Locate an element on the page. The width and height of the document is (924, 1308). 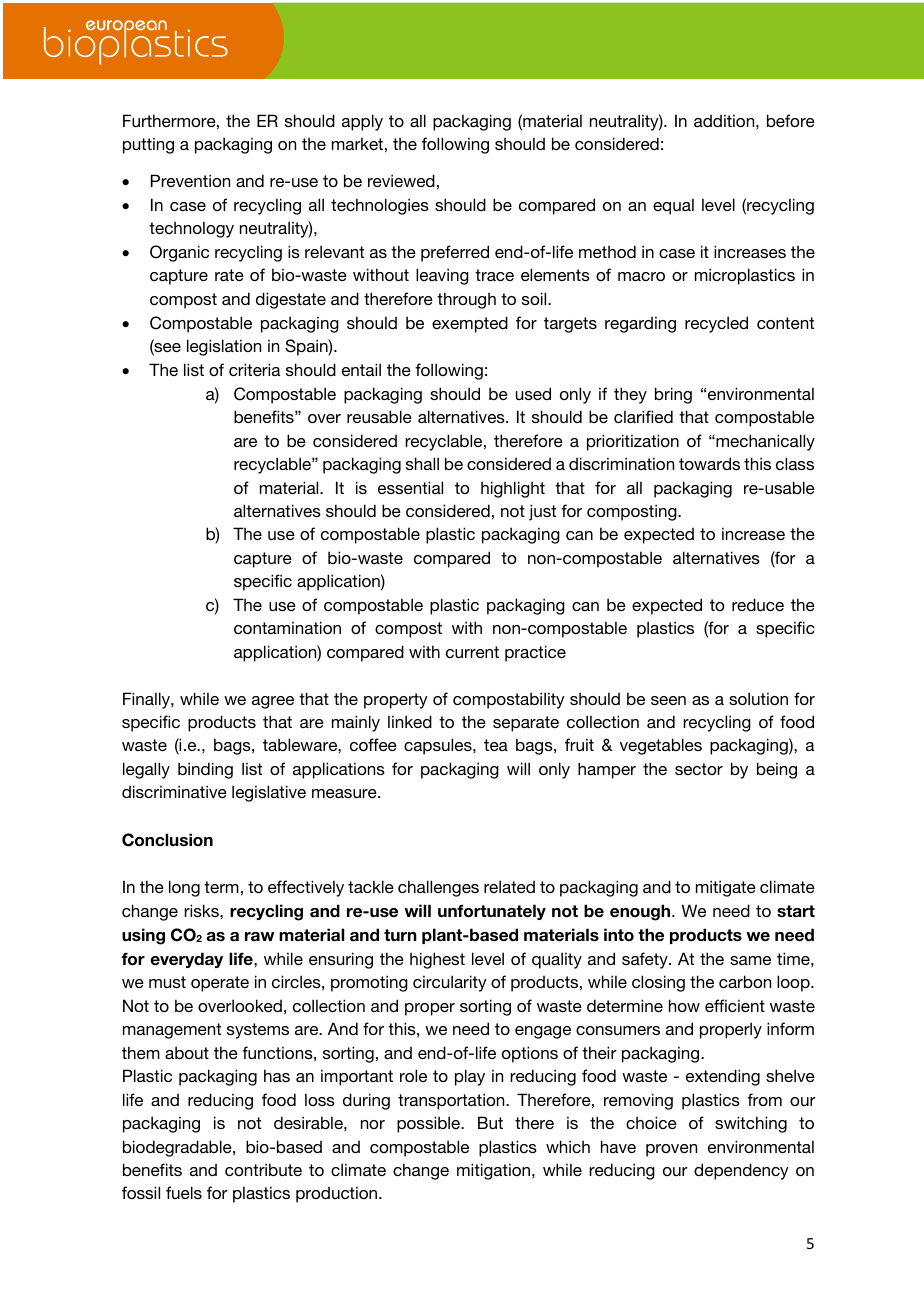
equal is located at coordinates (673, 206).
